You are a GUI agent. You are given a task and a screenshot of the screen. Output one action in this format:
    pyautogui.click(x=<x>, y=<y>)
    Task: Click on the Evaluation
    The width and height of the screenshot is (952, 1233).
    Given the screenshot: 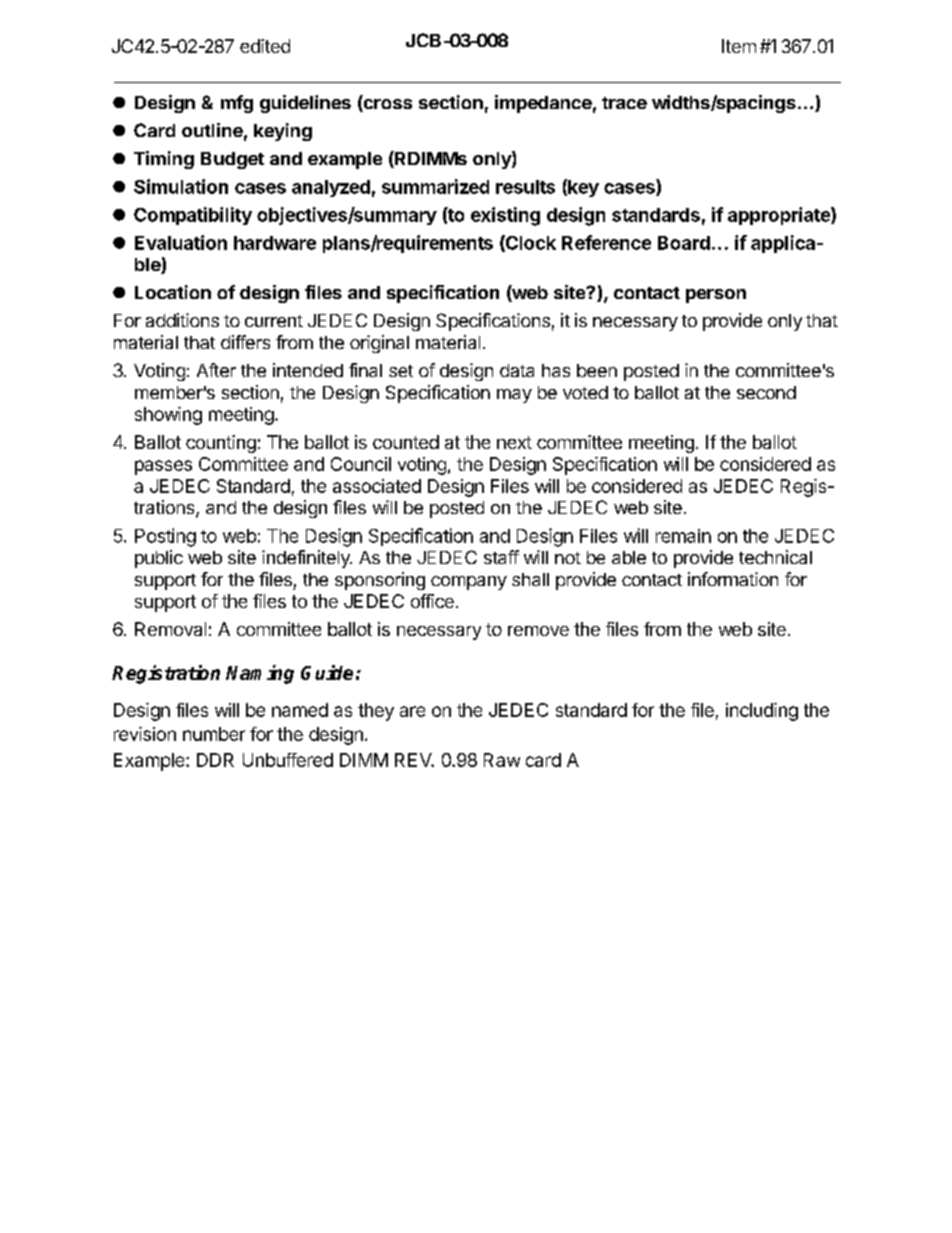 What is the action you would take?
    pyautogui.click(x=181, y=242)
